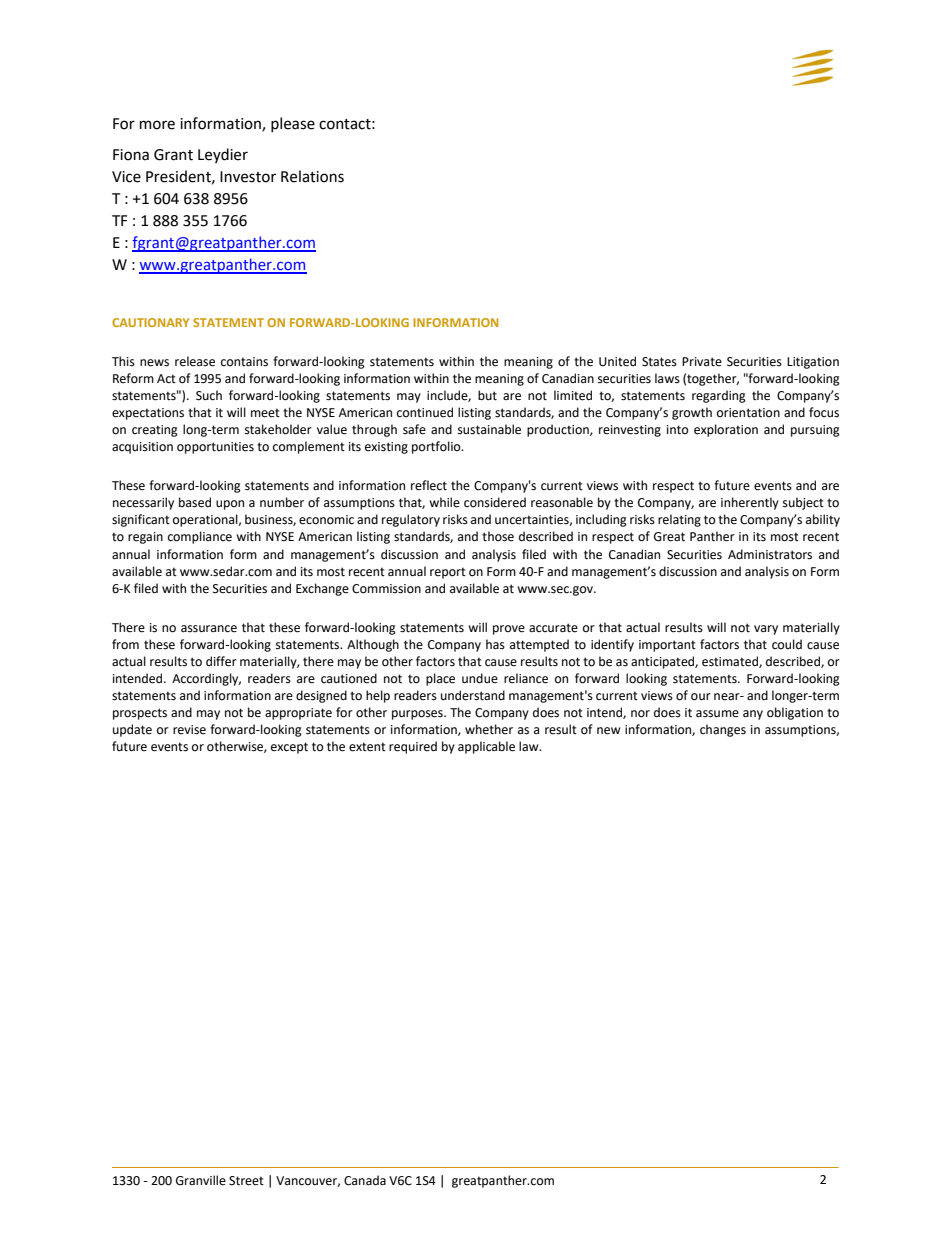 The width and height of the page is (952, 1233). What do you see at coordinates (731, 662) in the page?
I see `estimated` at bounding box center [731, 662].
